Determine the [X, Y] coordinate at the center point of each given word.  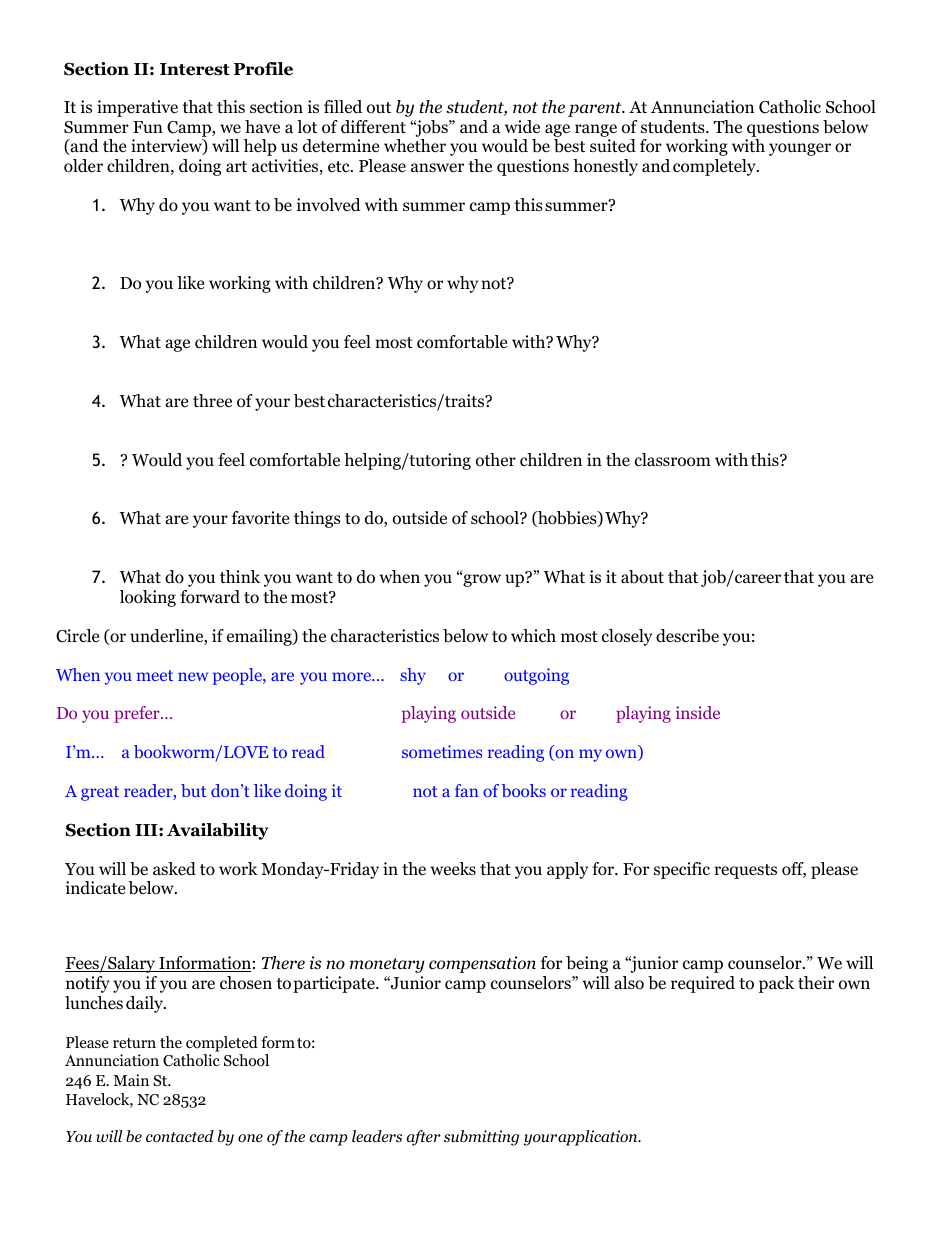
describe [687, 636]
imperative [137, 108]
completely [715, 167]
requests [745, 871]
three [212, 401]
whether [415, 145]
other [496, 460]
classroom [673, 460]
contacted [180, 1136]
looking [148, 598]
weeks [453, 868]
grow [481, 580]
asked [174, 869]
